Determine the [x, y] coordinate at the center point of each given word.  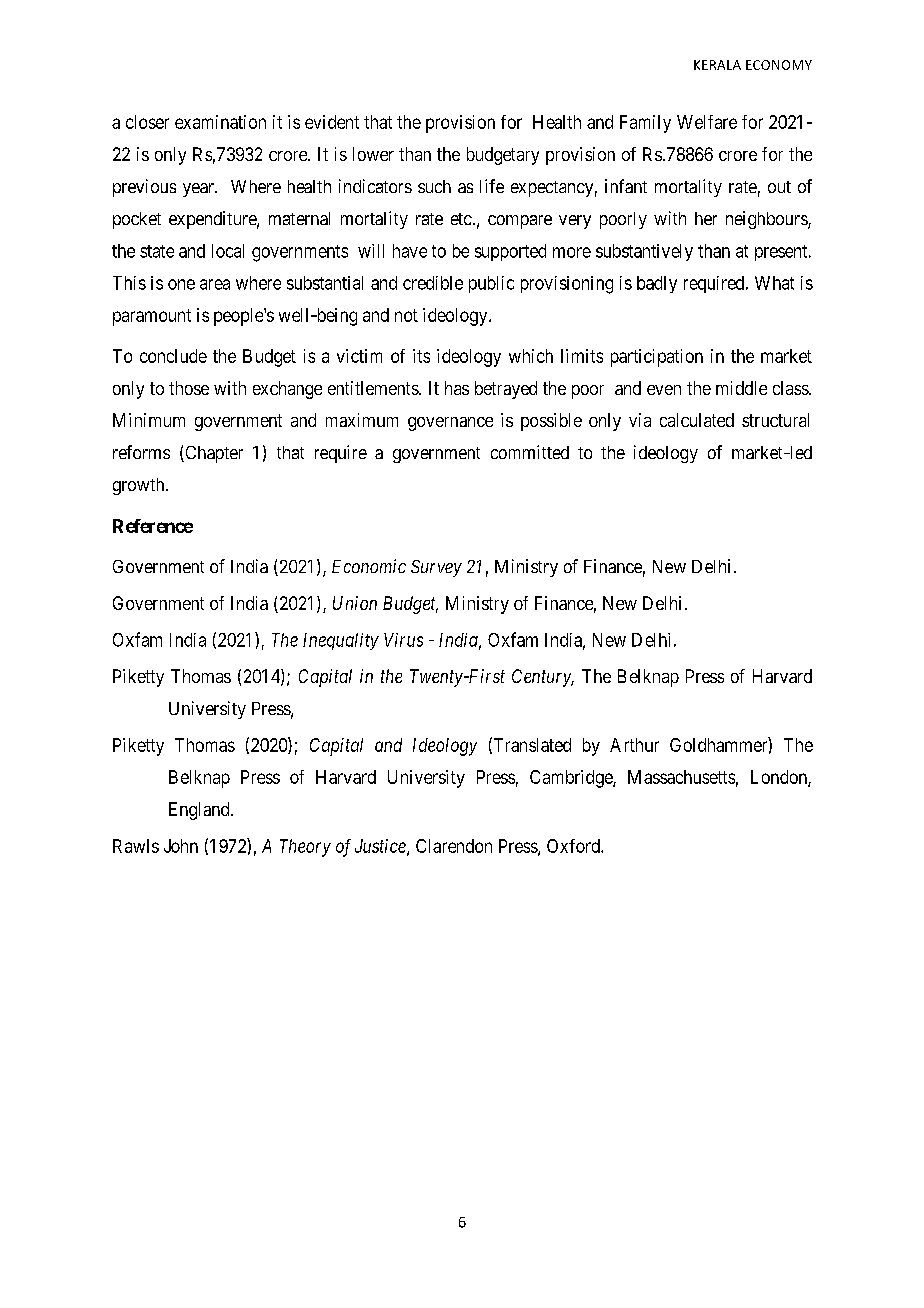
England [200, 811]
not [406, 315]
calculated [697, 420]
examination [220, 122]
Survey [436, 568]
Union [355, 603]
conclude [173, 356]
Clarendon [454, 846]
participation [657, 358]
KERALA [717, 65]
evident [332, 122]
